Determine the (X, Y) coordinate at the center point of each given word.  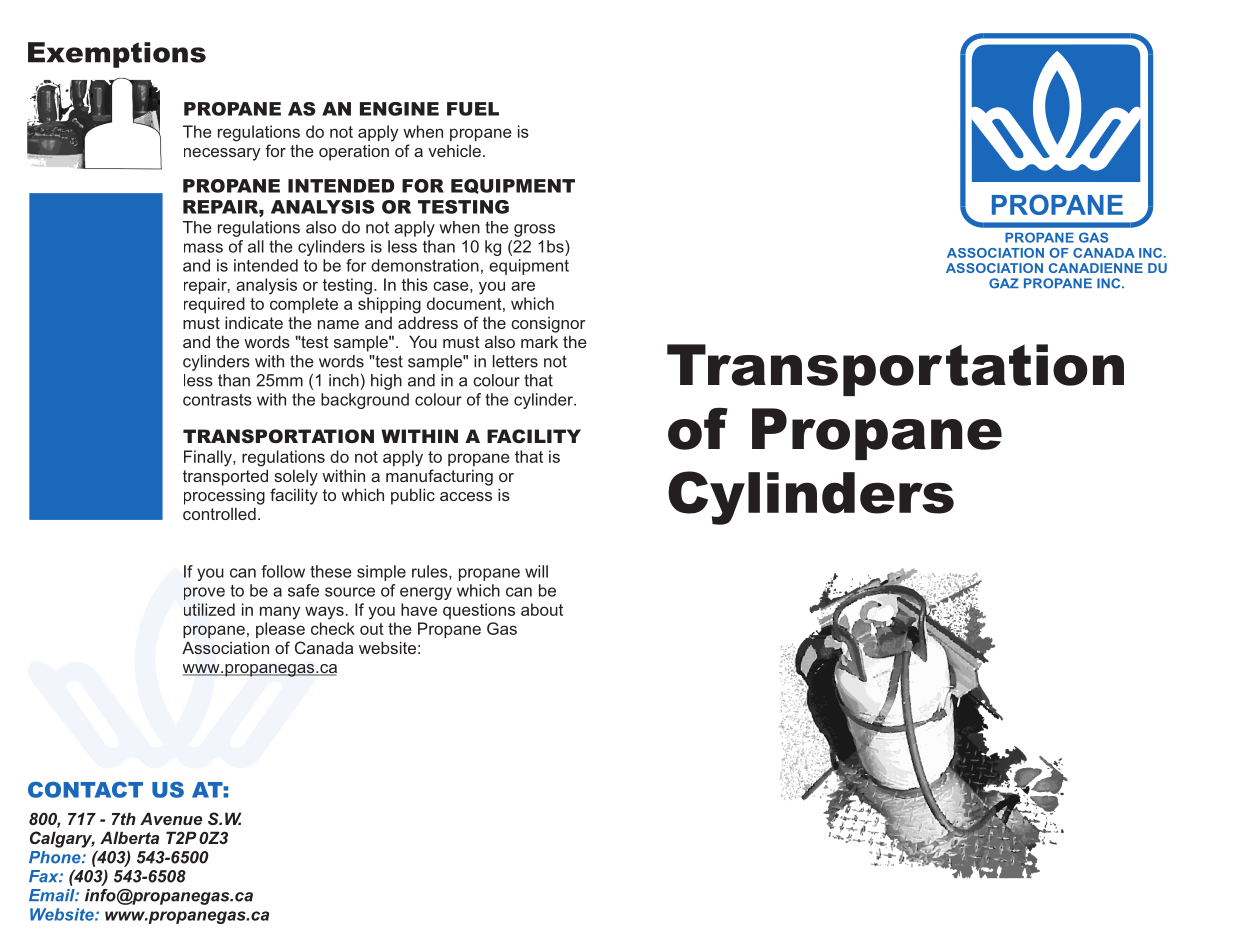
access (466, 496)
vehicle (454, 150)
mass (203, 248)
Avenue (171, 818)
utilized (209, 609)
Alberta (129, 837)
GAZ (1004, 283)
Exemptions (117, 55)
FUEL (473, 109)
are (523, 286)
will (536, 571)
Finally (209, 458)
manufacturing (439, 477)
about (542, 609)
